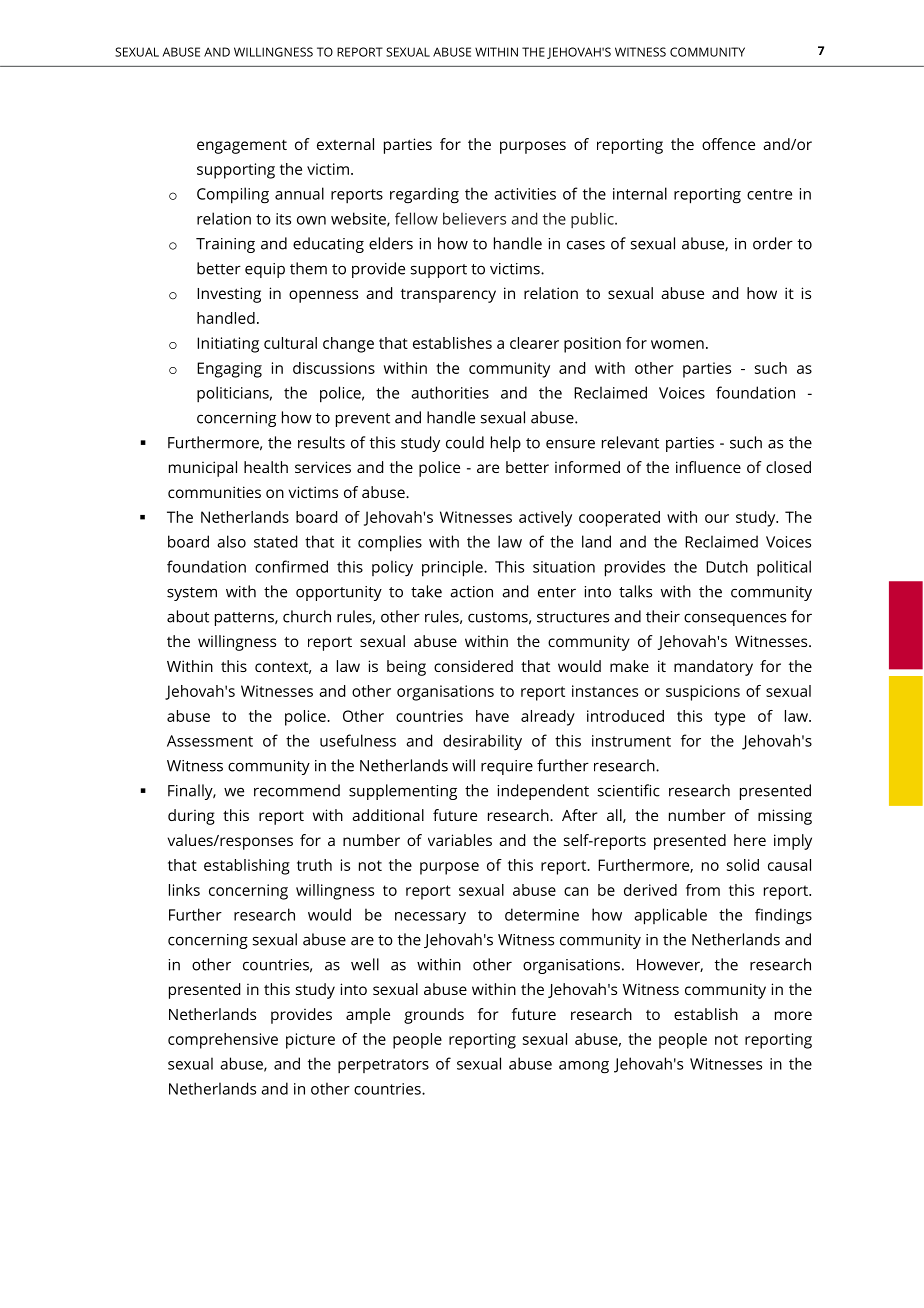 The height and width of the image is (1308, 924). I want to click on influence, so click(708, 467).
